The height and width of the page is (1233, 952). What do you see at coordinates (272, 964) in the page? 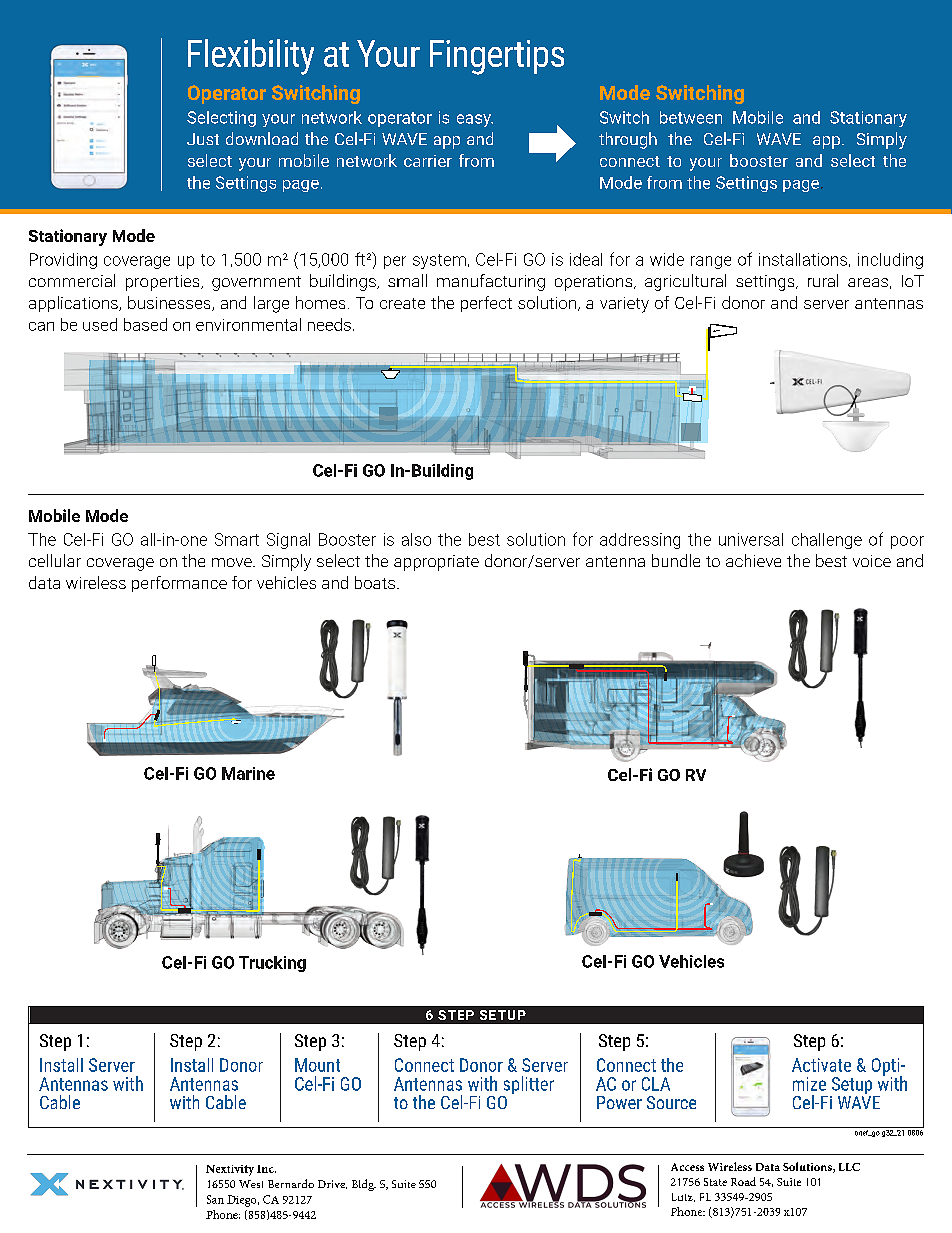
I see `Trucking` at bounding box center [272, 964].
